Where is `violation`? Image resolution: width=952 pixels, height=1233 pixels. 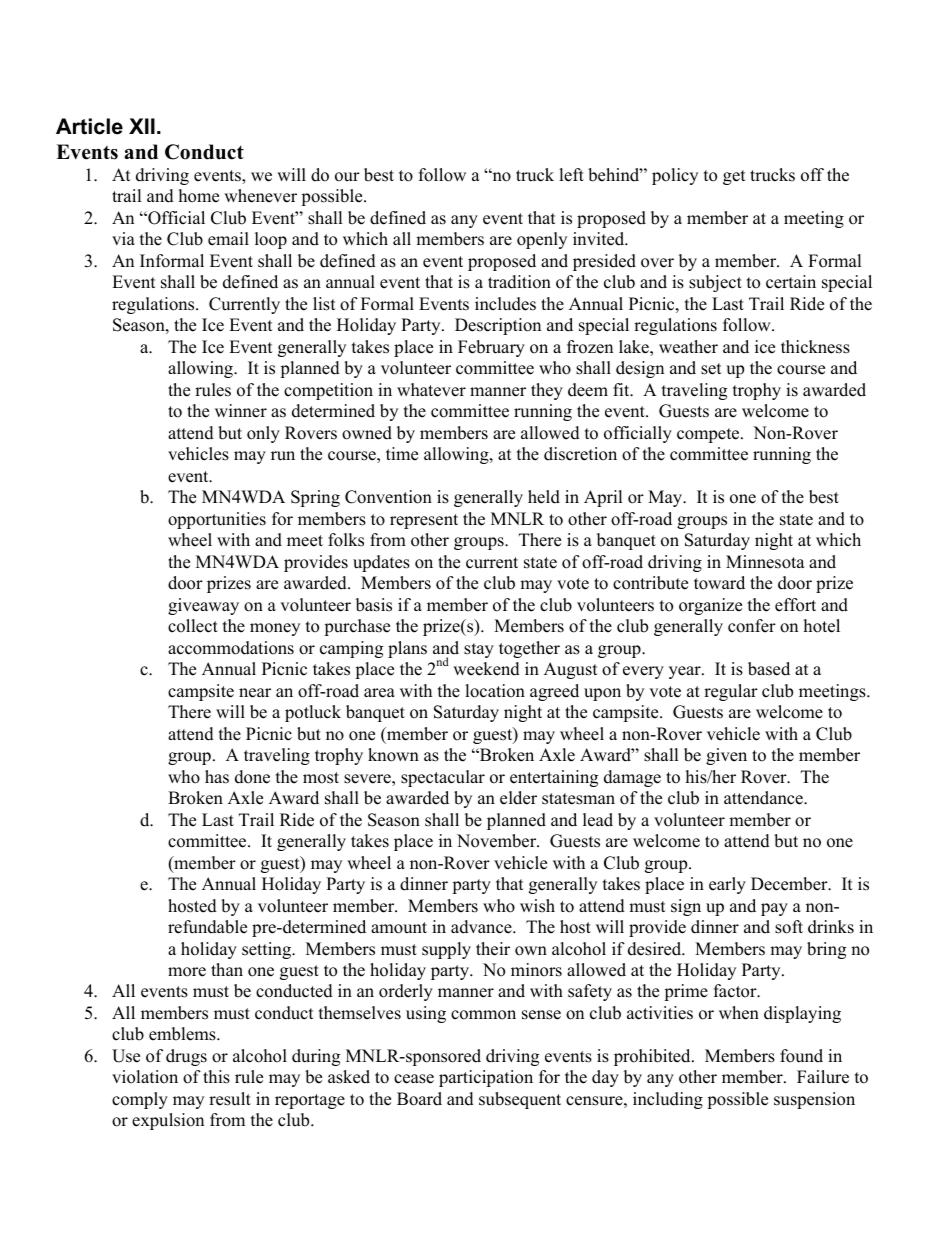 violation is located at coordinates (145, 1077).
